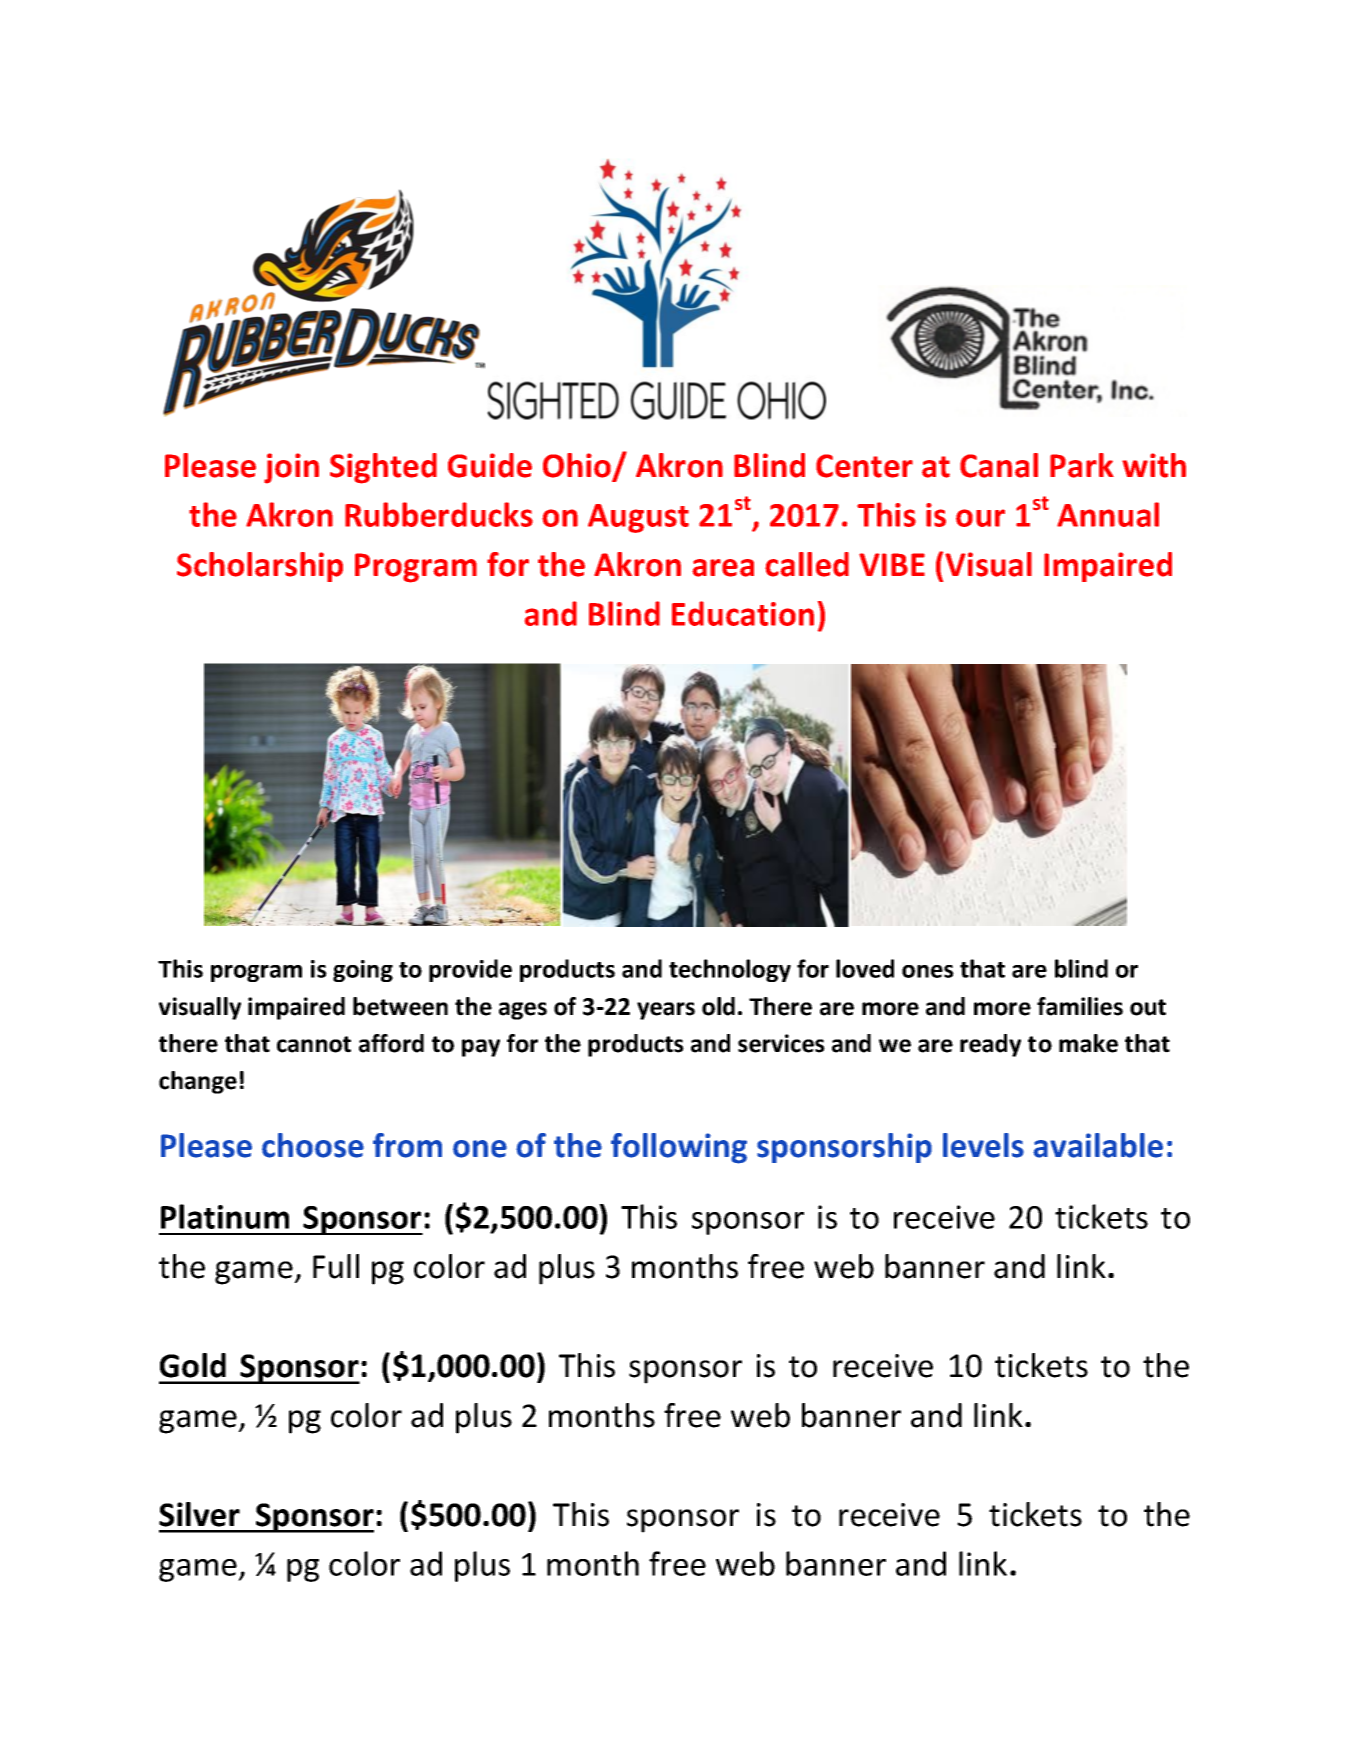  What do you see at coordinates (336, 1266) in the screenshot?
I see `Full` at bounding box center [336, 1266].
